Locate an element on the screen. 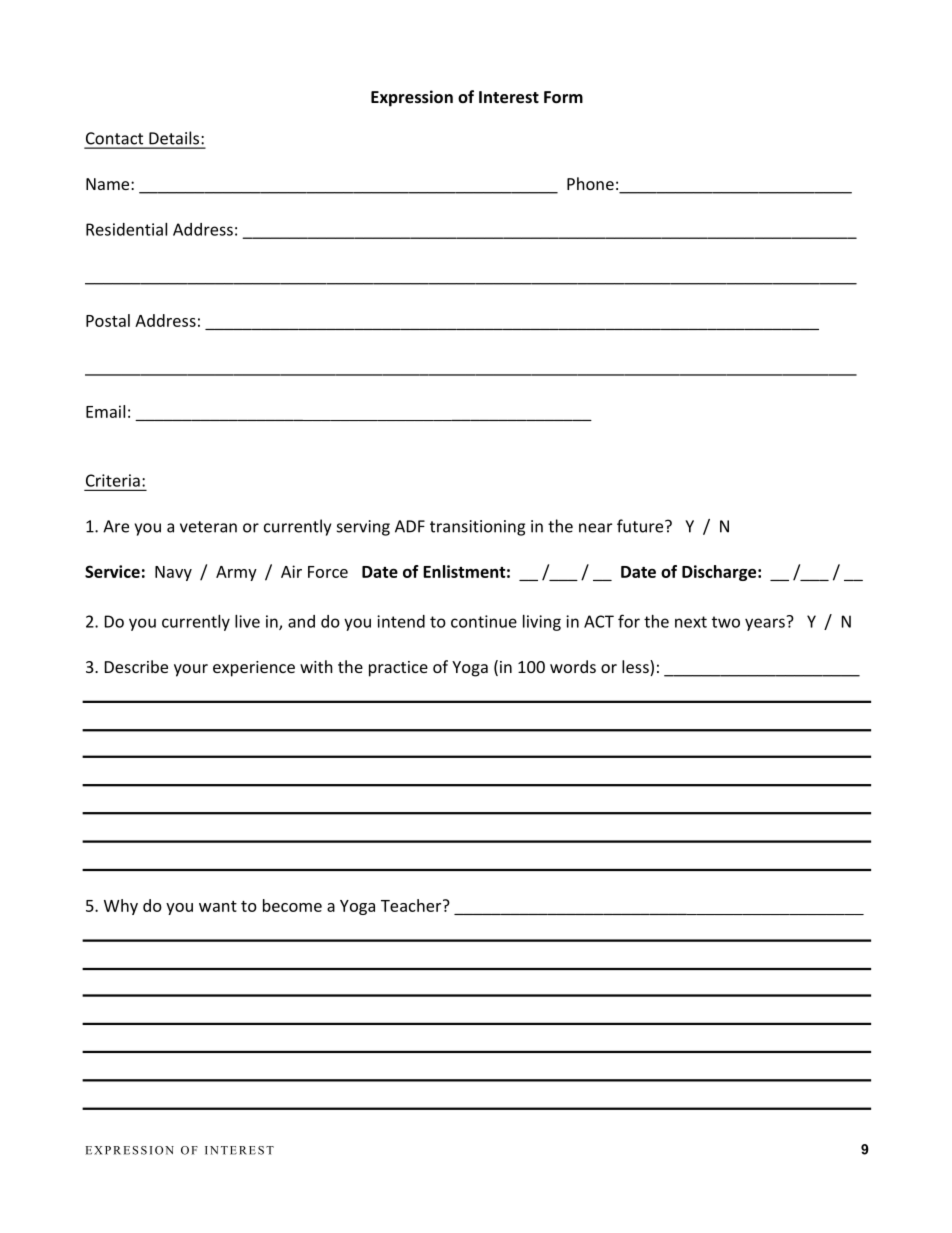  practice is located at coordinates (398, 669).
